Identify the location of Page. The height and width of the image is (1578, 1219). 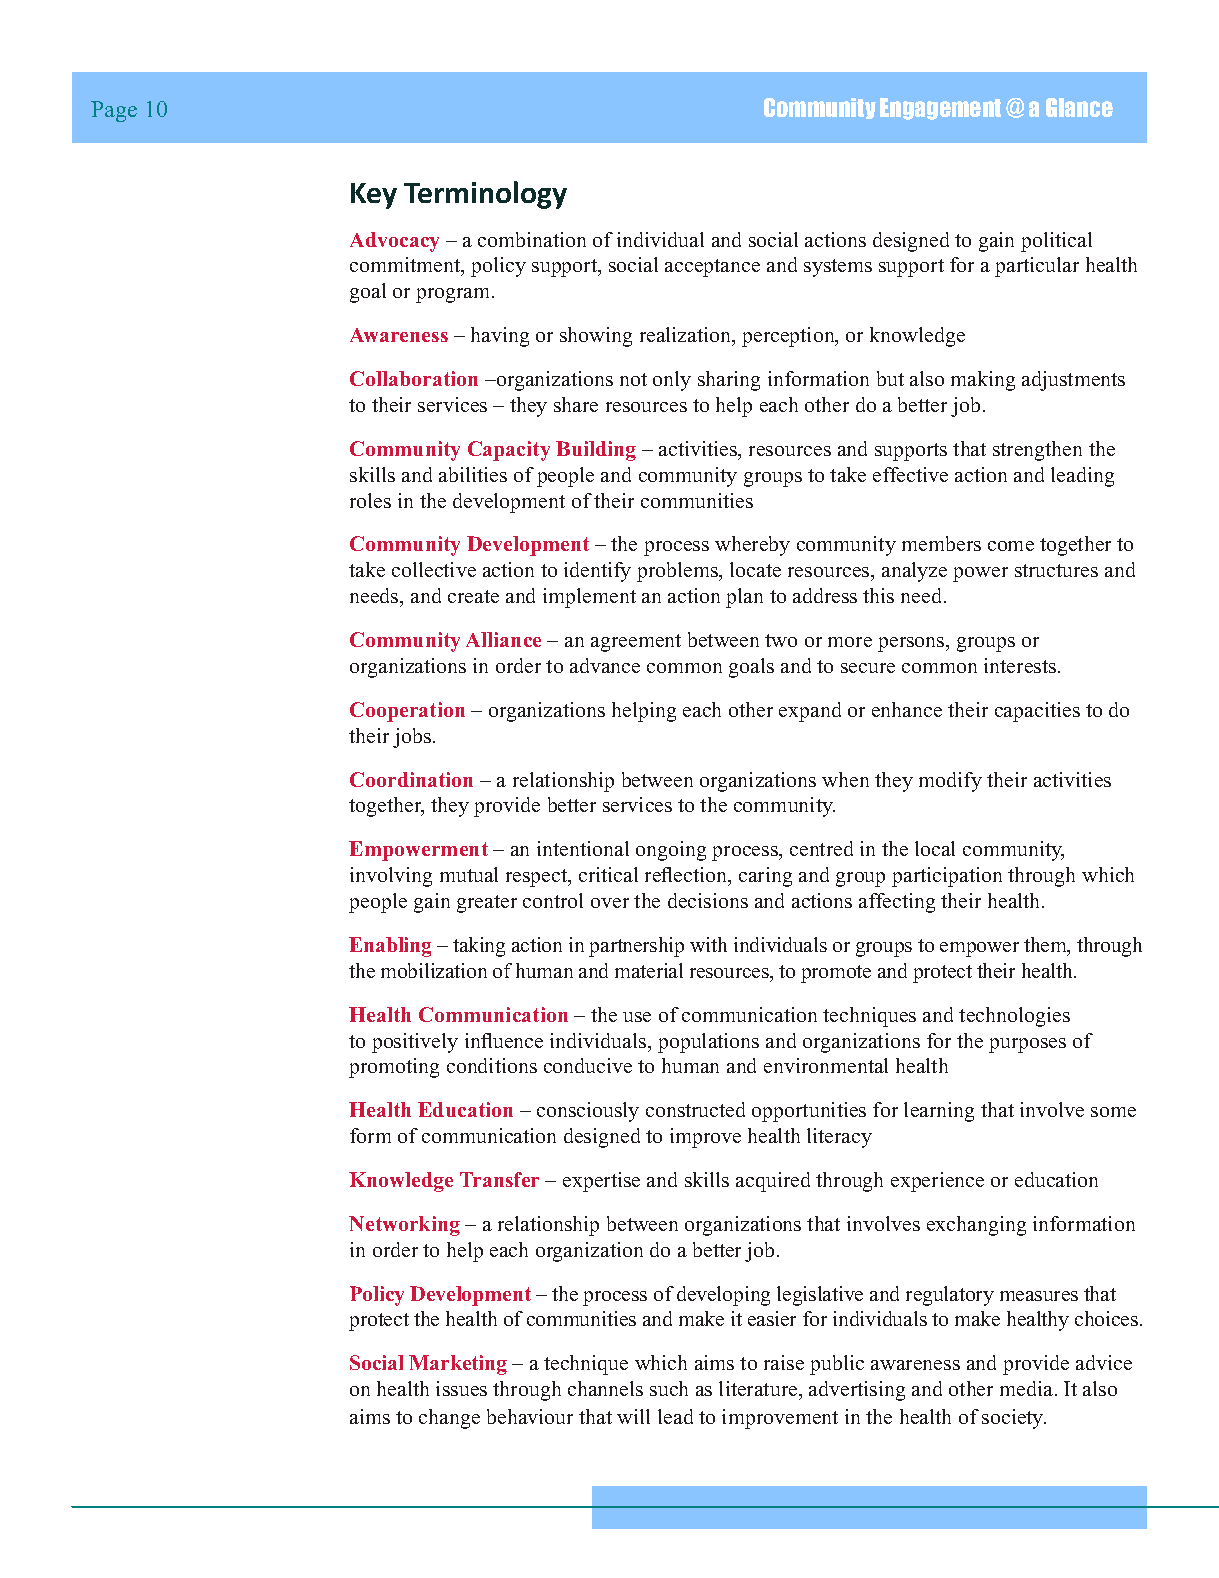
(114, 111).
